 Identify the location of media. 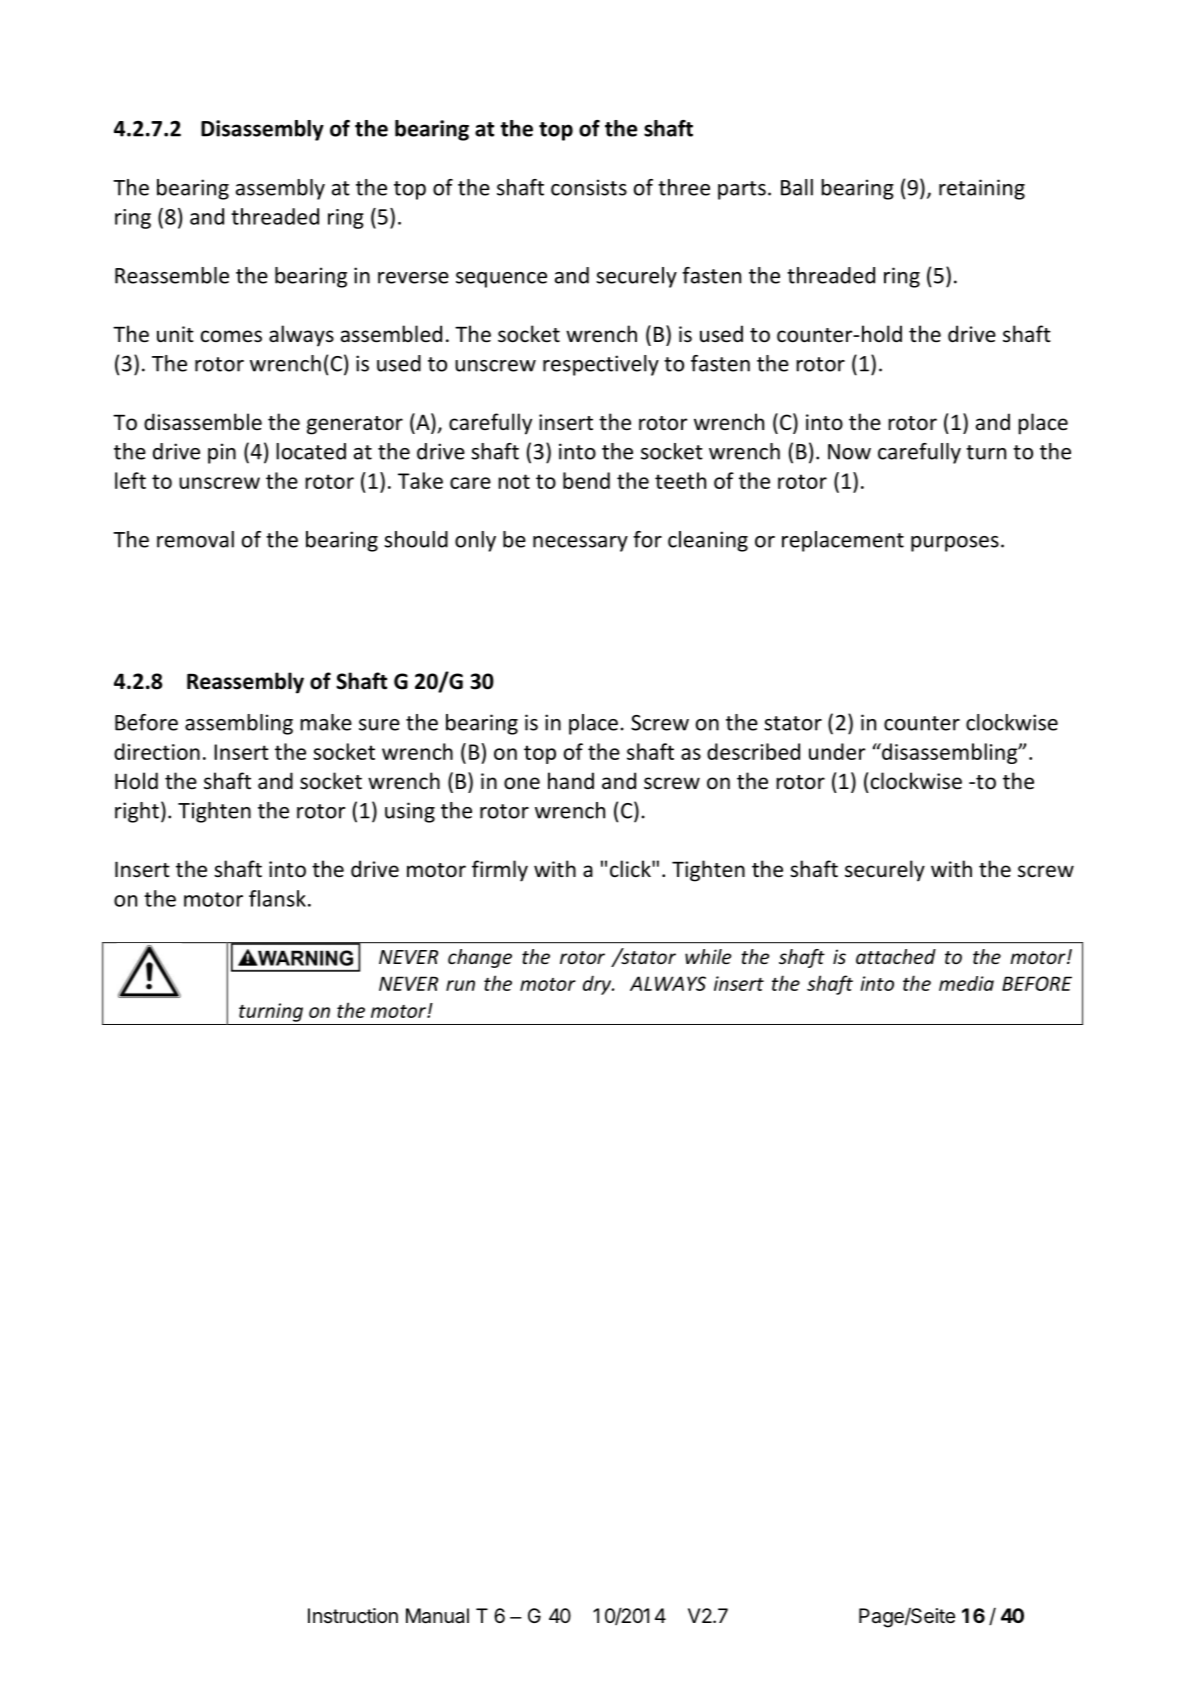
(966, 983).
